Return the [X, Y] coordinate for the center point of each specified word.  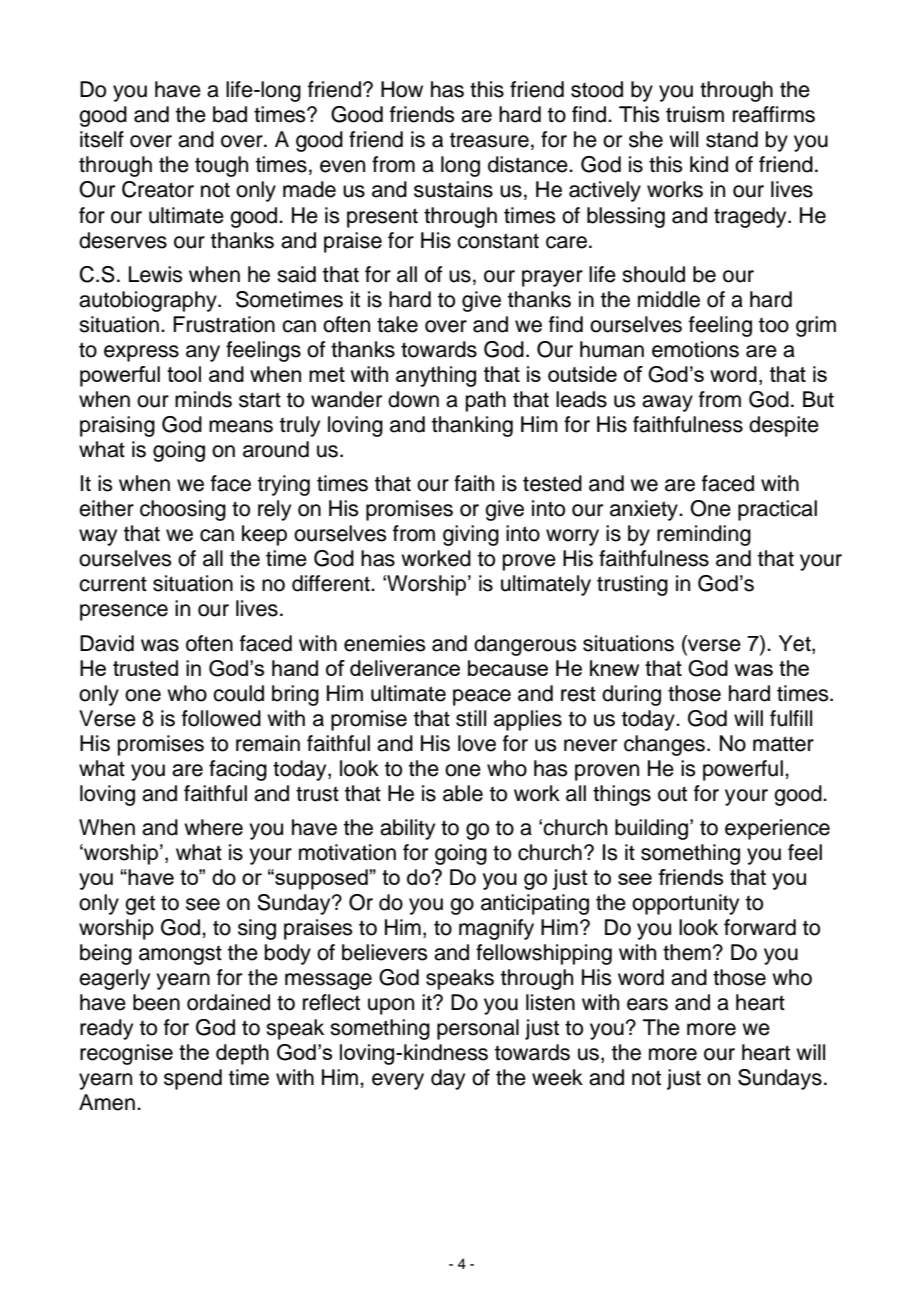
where [213, 827]
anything [436, 376]
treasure [489, 140]
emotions [695, 349]
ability [407, 829]
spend [193, 1079]
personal [478, 1029]
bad [230, 114]
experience [777, 829]
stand [732, 139]
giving [471, 535]
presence [124, 612]
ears [647, 1004]
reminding [704, 535]
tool [184, 374]
